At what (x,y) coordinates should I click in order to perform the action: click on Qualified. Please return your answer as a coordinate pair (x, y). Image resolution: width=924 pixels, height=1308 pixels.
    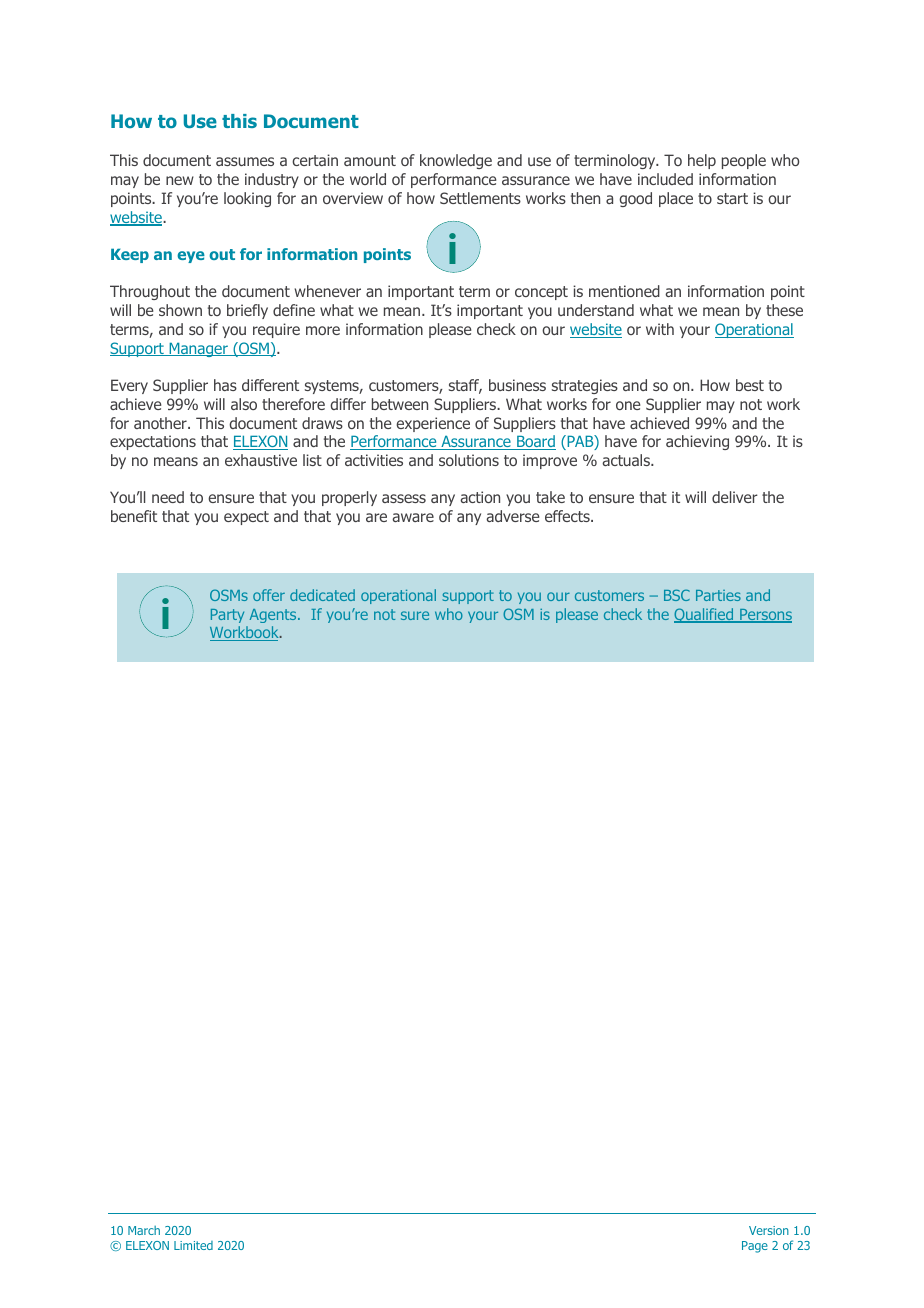
    Looking at the image, I should click on (705, 615).
